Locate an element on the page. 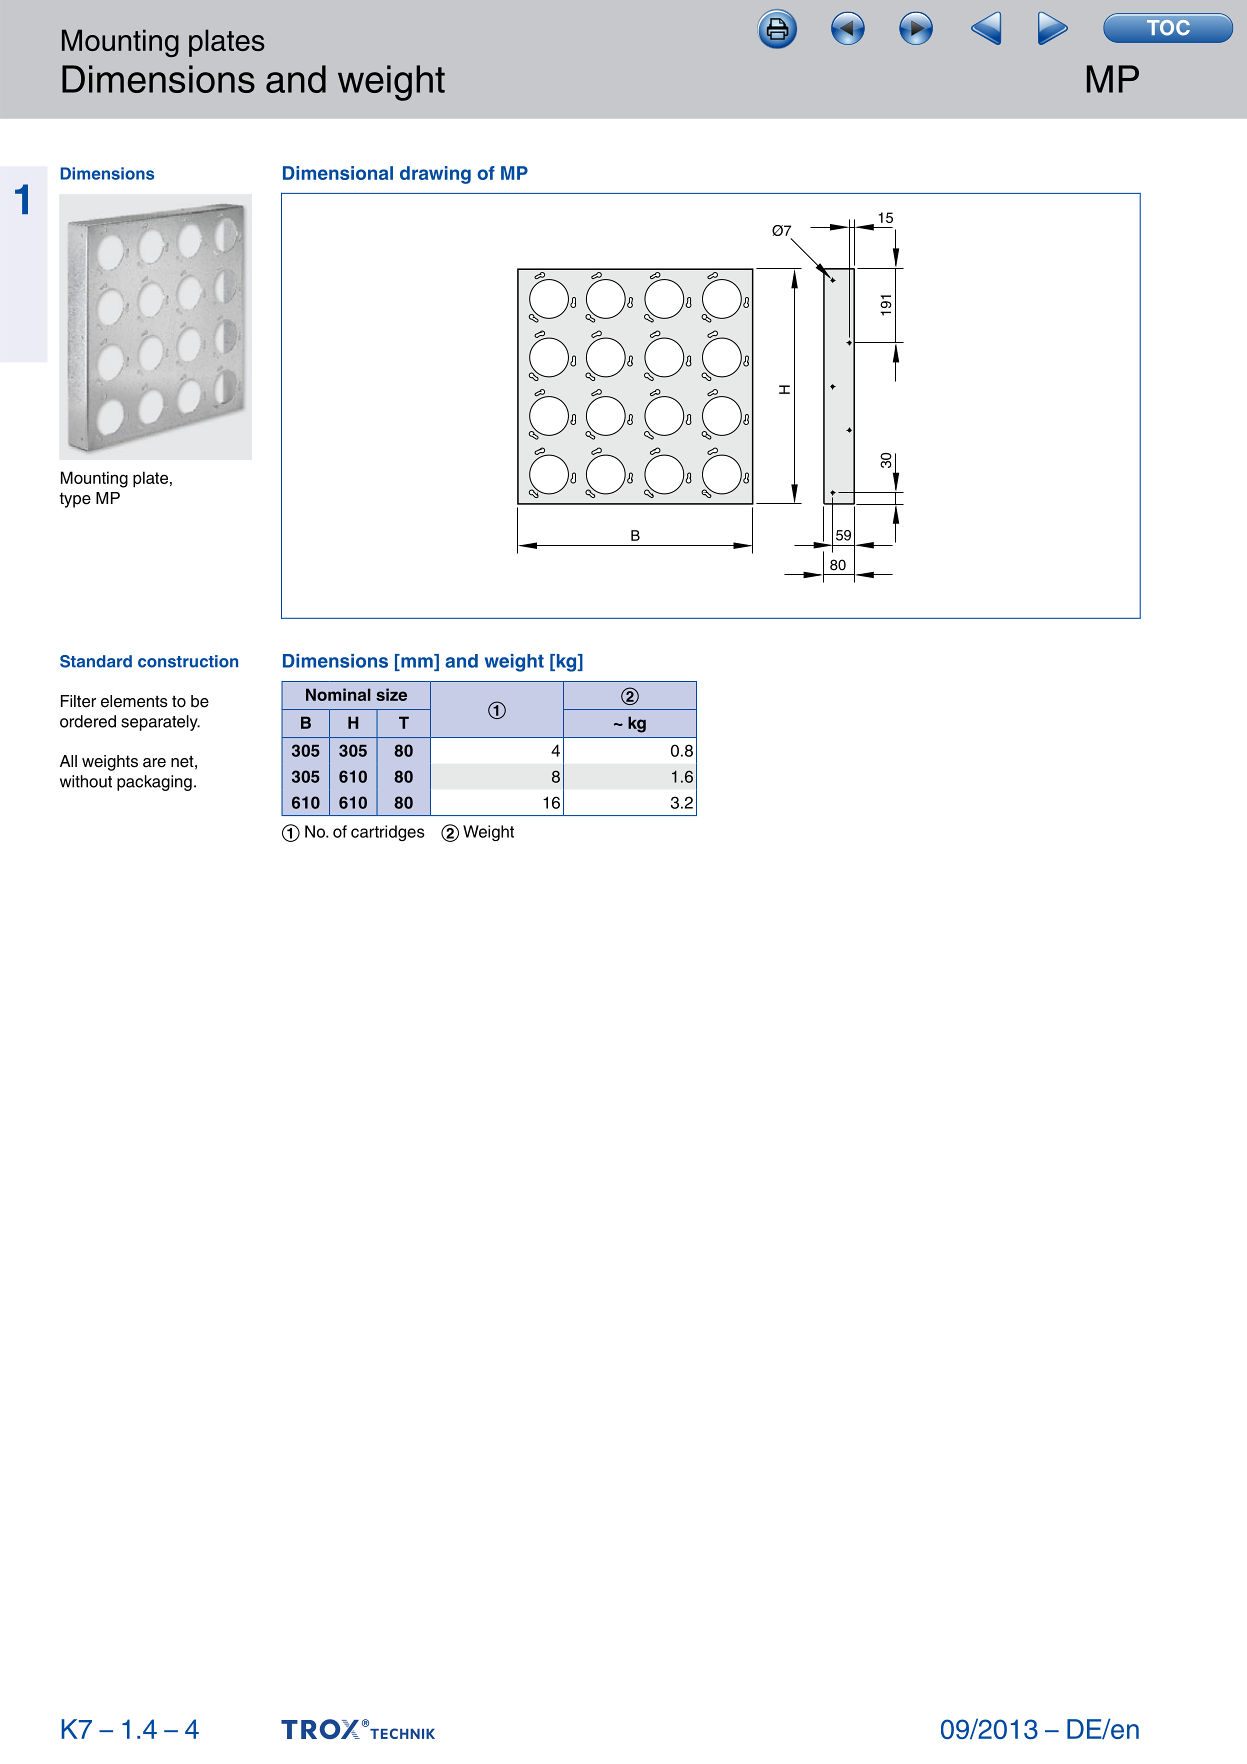 Image resolution: width=1247 pixels, height=1764 pixels. type is located at coordinates (75, 500).
